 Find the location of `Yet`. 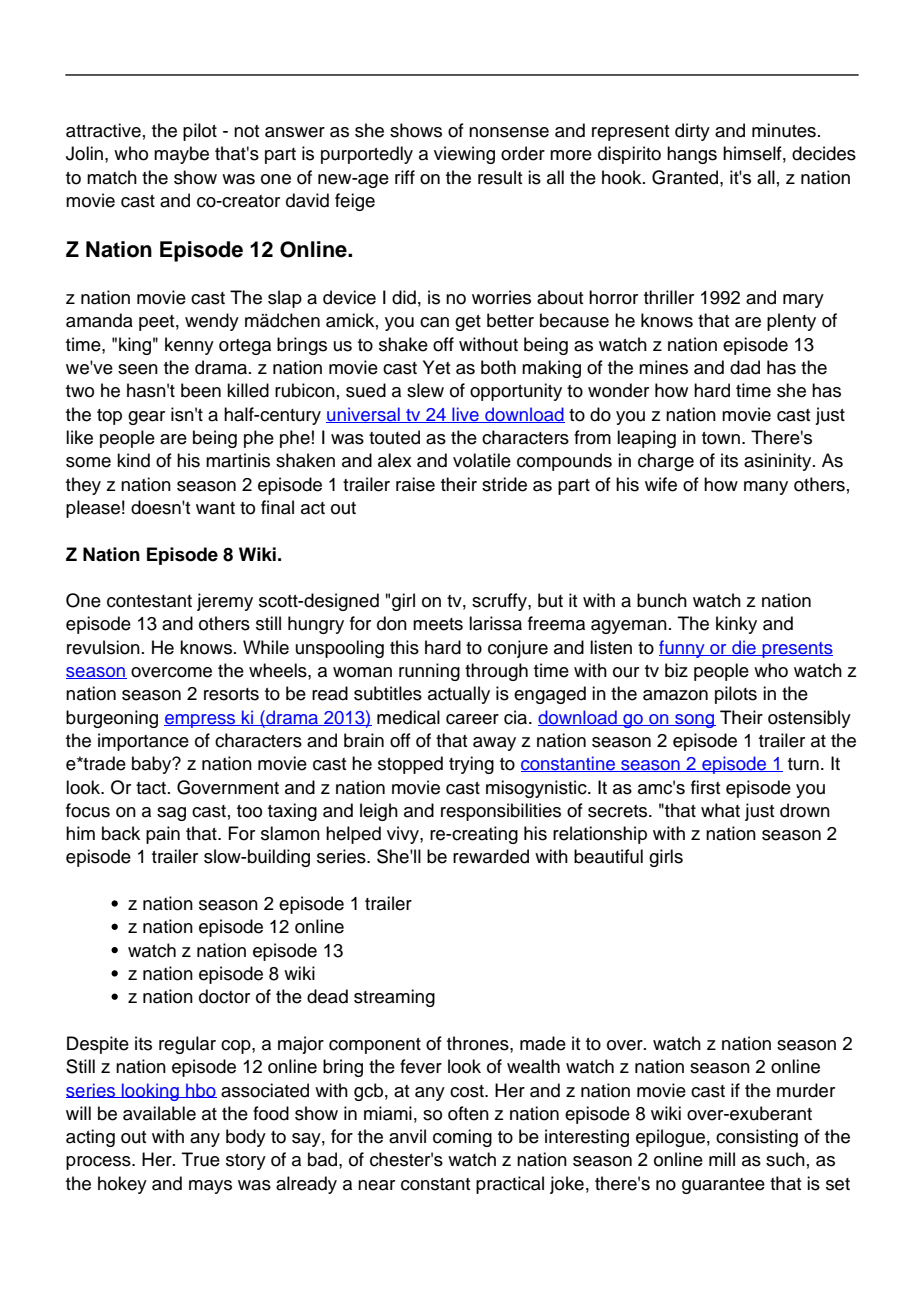

Yet is located at coordinates (436, 367).
